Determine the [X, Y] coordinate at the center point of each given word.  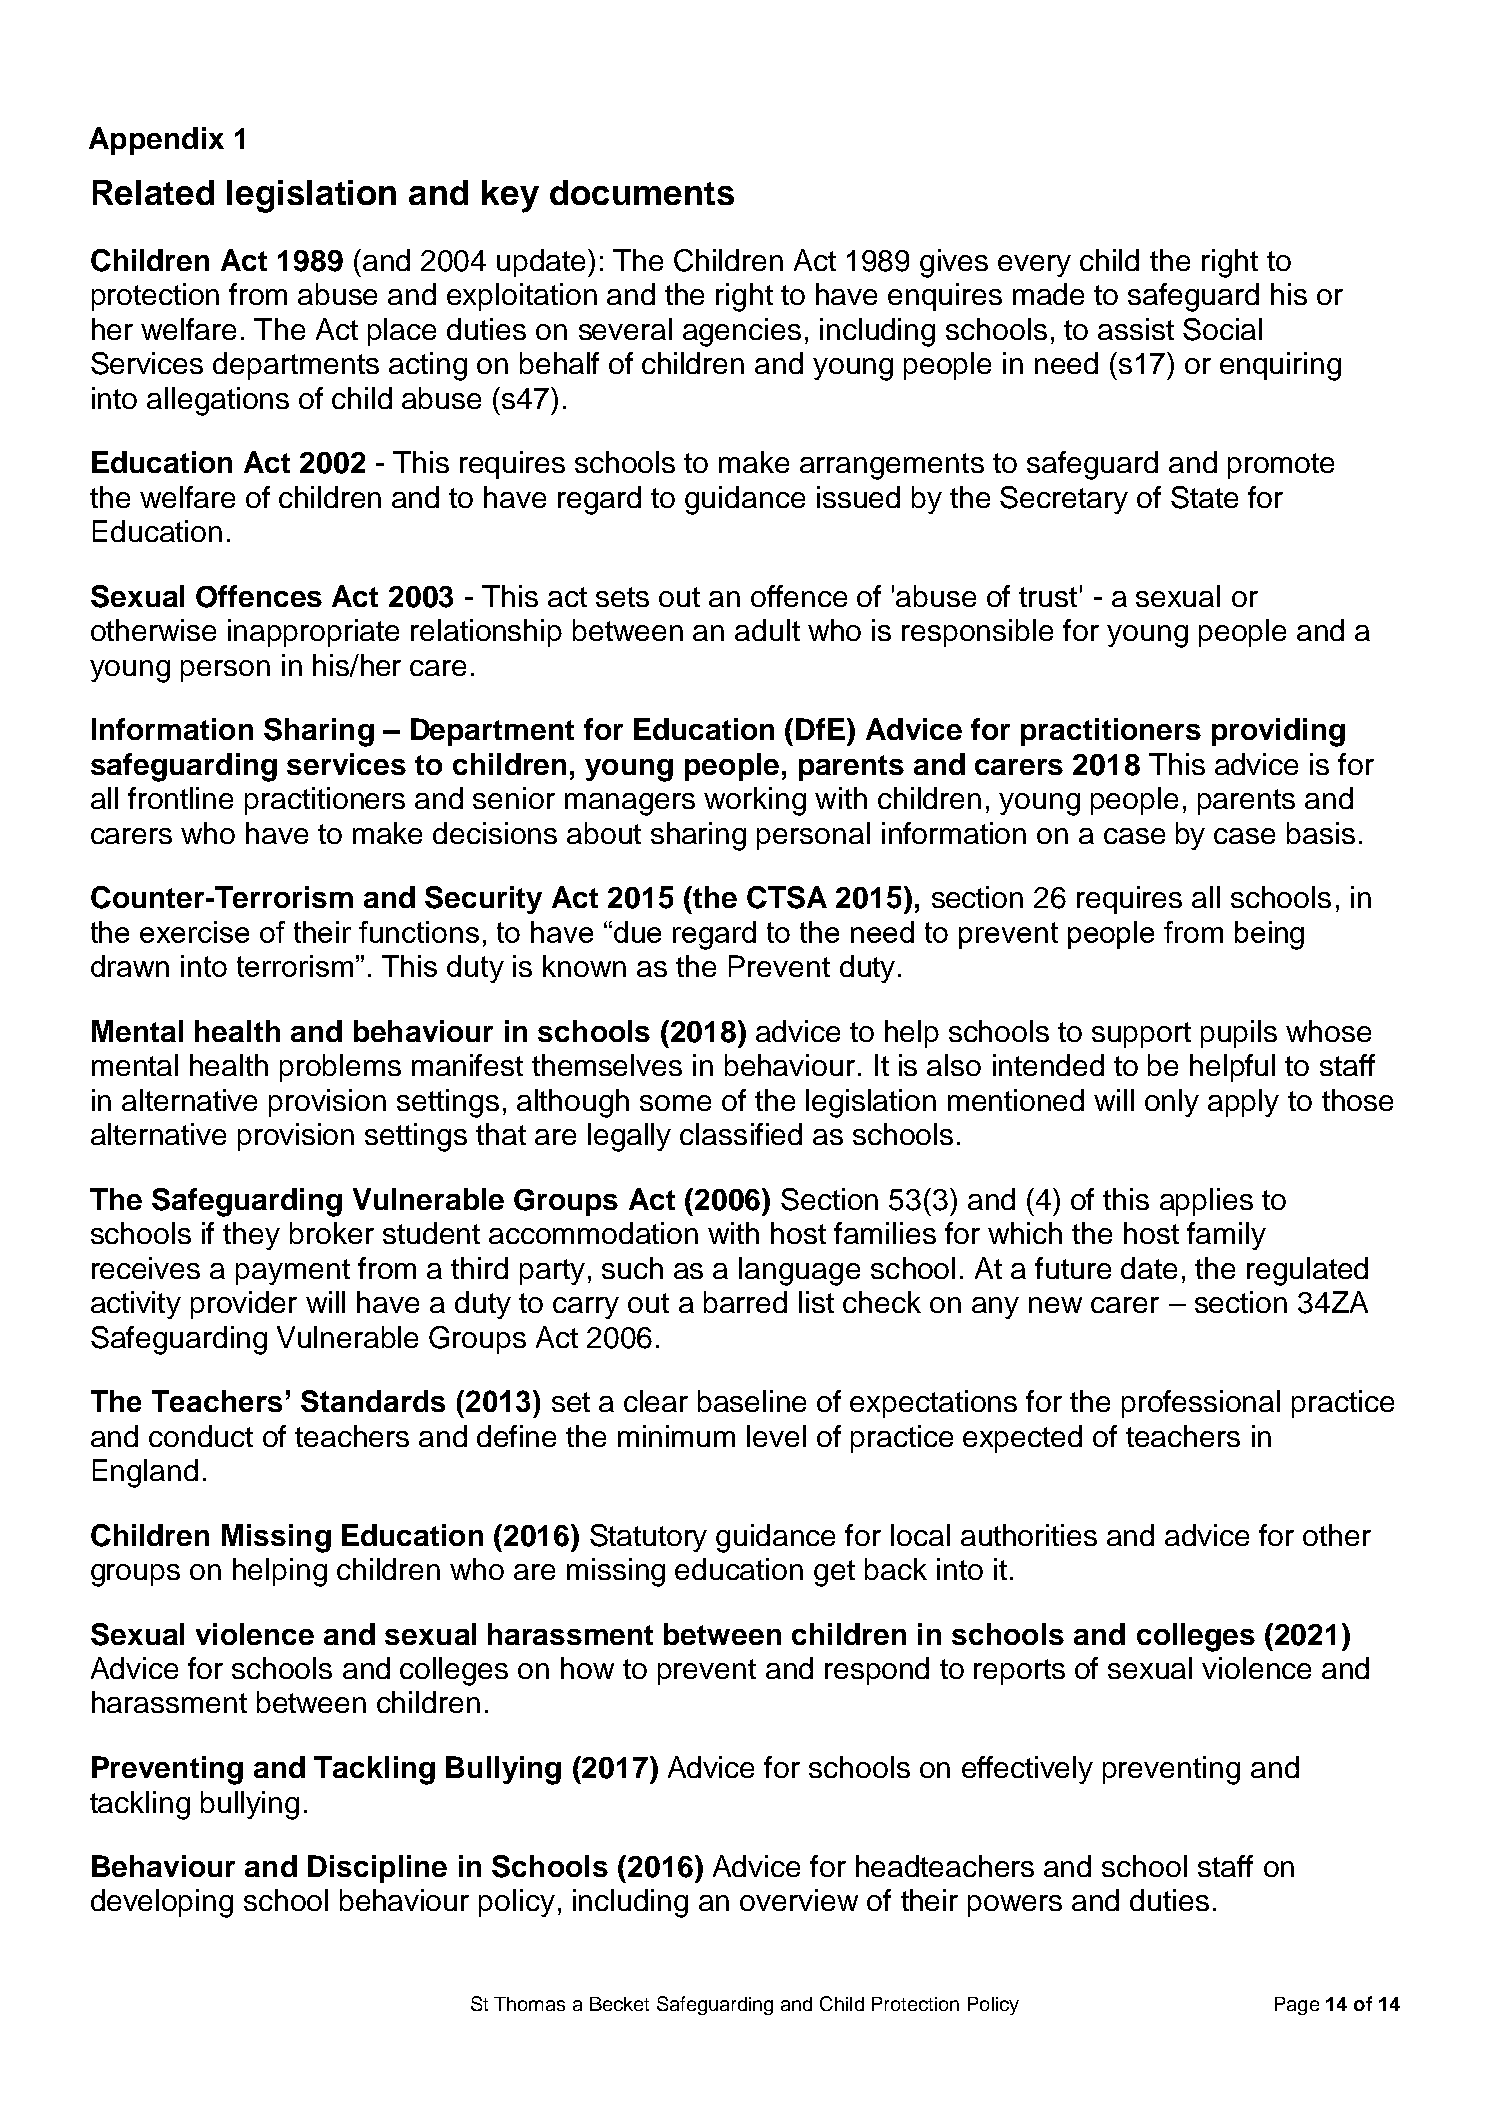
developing [162, 1903]
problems [340, 1068]
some [675, 1103]
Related [153, 192]
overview [799, 1900]
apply [1243, 1103]
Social [1222, 329]
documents [642, 192]
